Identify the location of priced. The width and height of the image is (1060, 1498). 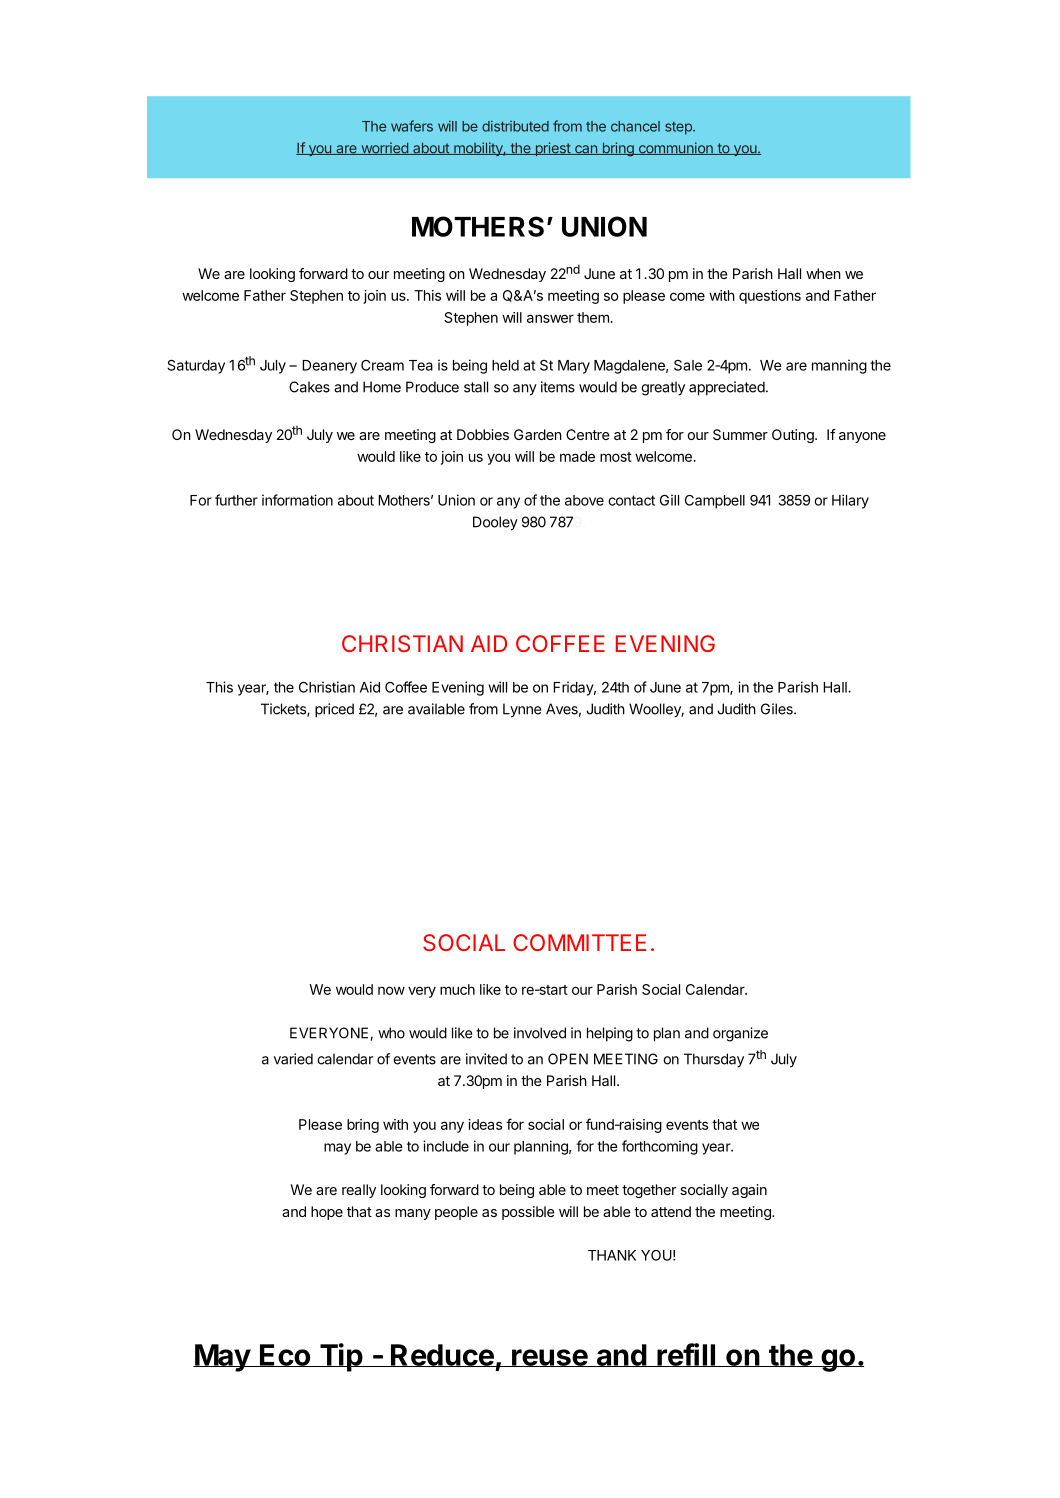
(334, 710).
